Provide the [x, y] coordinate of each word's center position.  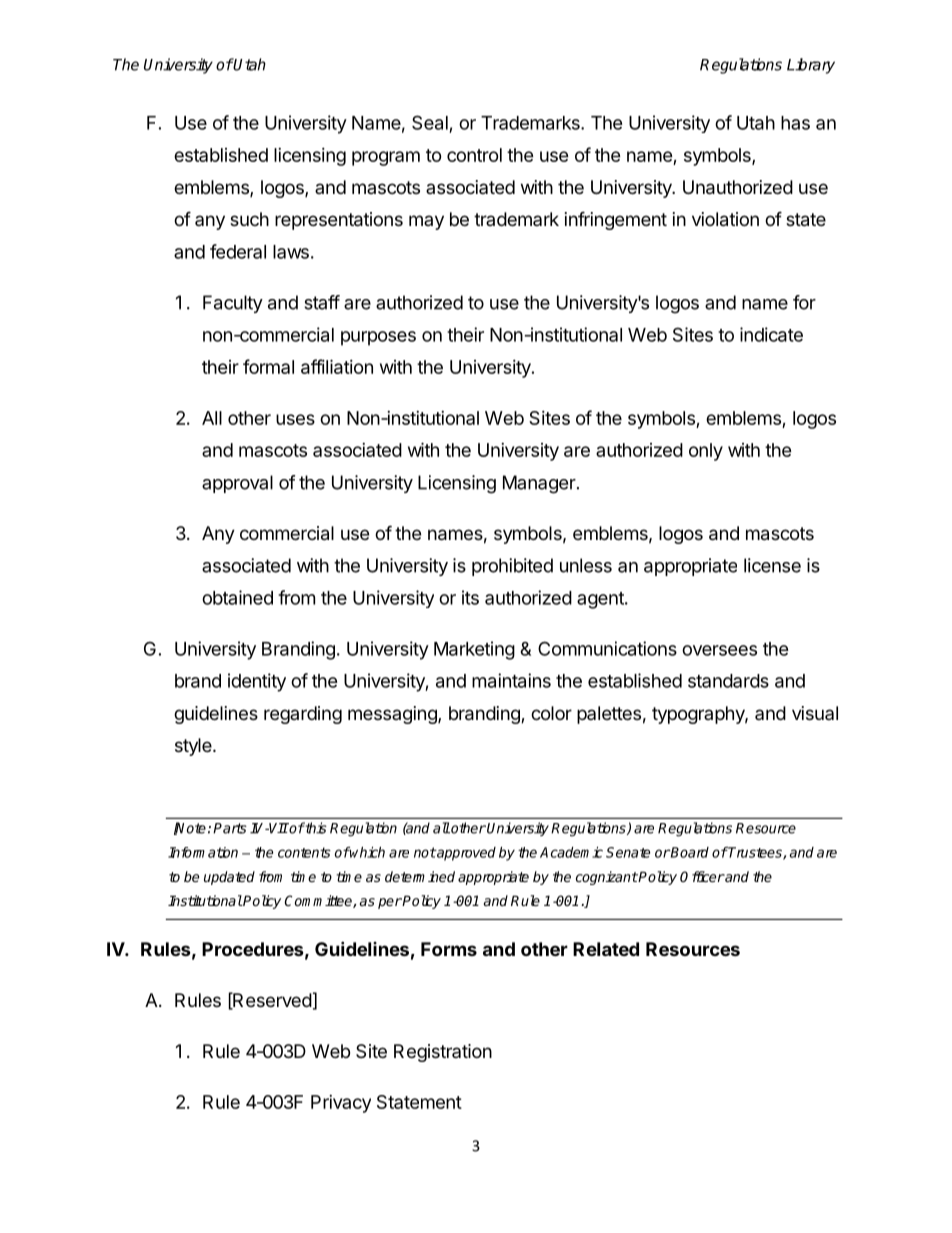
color [551, 713]
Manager [539, 484]
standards [728, 681]
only [706, 452]
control [474, 155]
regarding [303, 715]
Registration [443, 1053]
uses [295, 419]
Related [606, 949]
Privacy [341, 1104]
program [386, 158]
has [795, 123]
